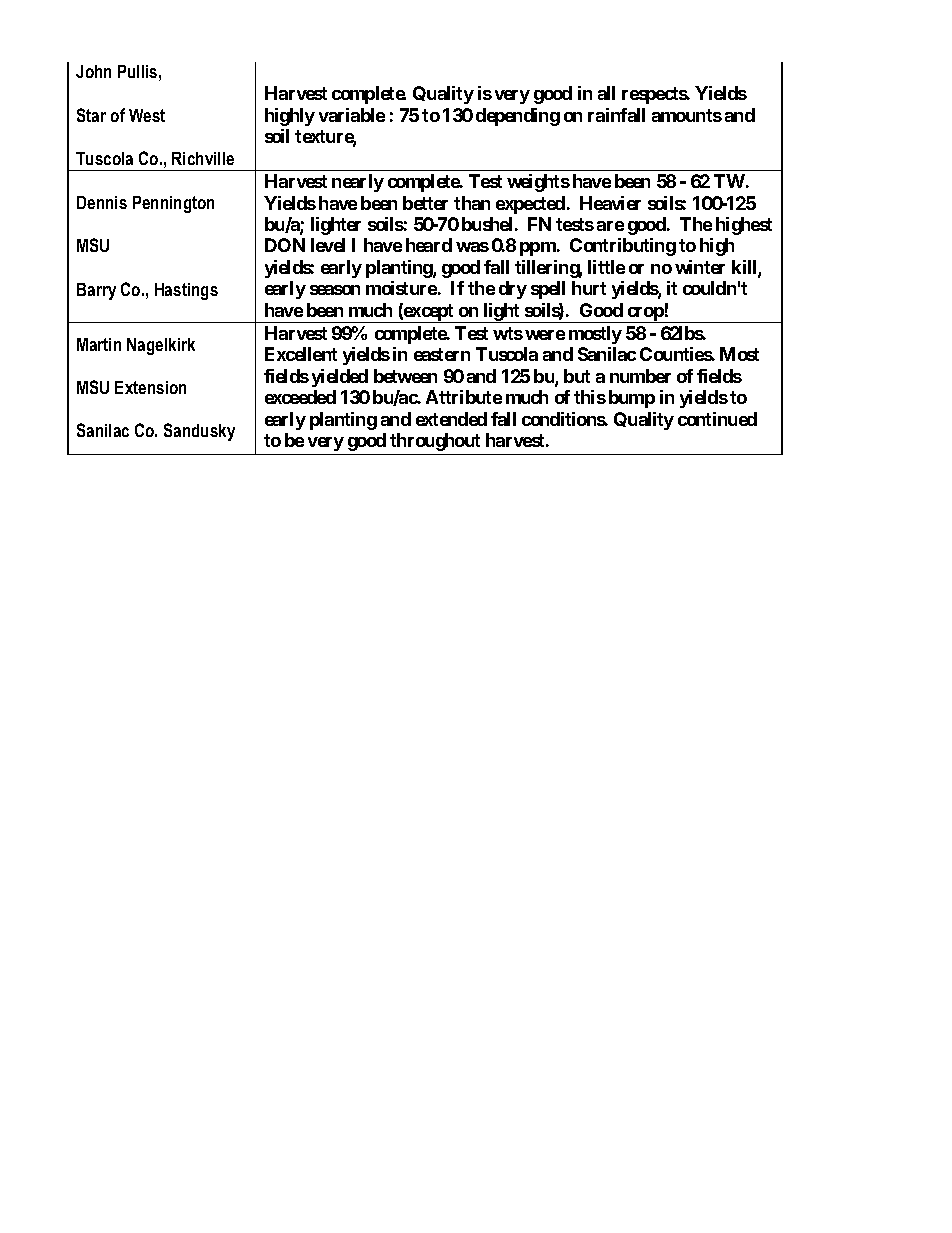 The width and height of the screenshot is (952, 1233). What do you see at coordinates (435, 442) in the screenshot?
I see `throughout` at bounding box center [435, 442].
